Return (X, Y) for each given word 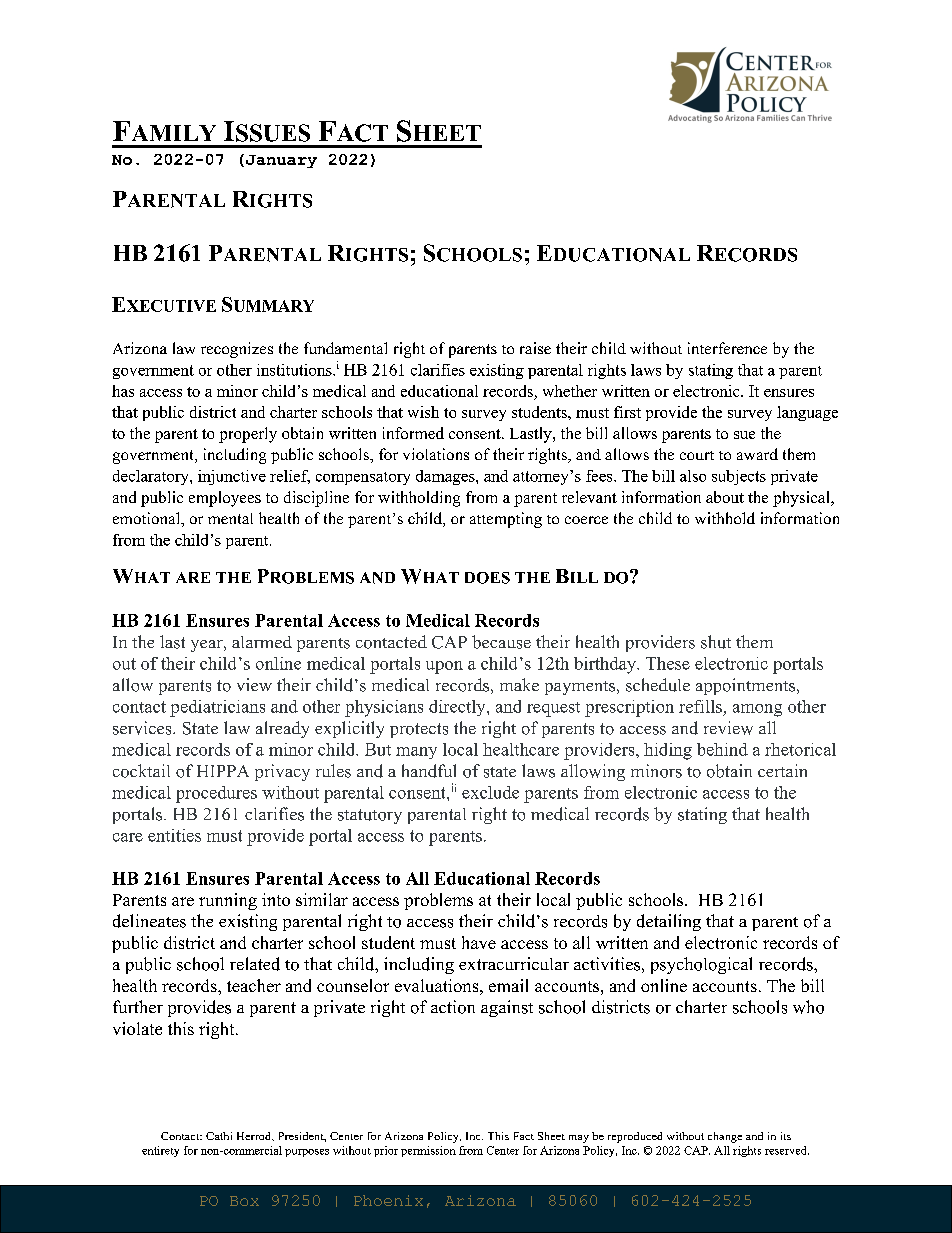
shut (716, 642)
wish (423, 412)
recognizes (237, 350)
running (228, 901)
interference (727, 348)
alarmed (262, 642)
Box (244, 1201)
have (479, 942)
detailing (669, 922)
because (501, 642)
